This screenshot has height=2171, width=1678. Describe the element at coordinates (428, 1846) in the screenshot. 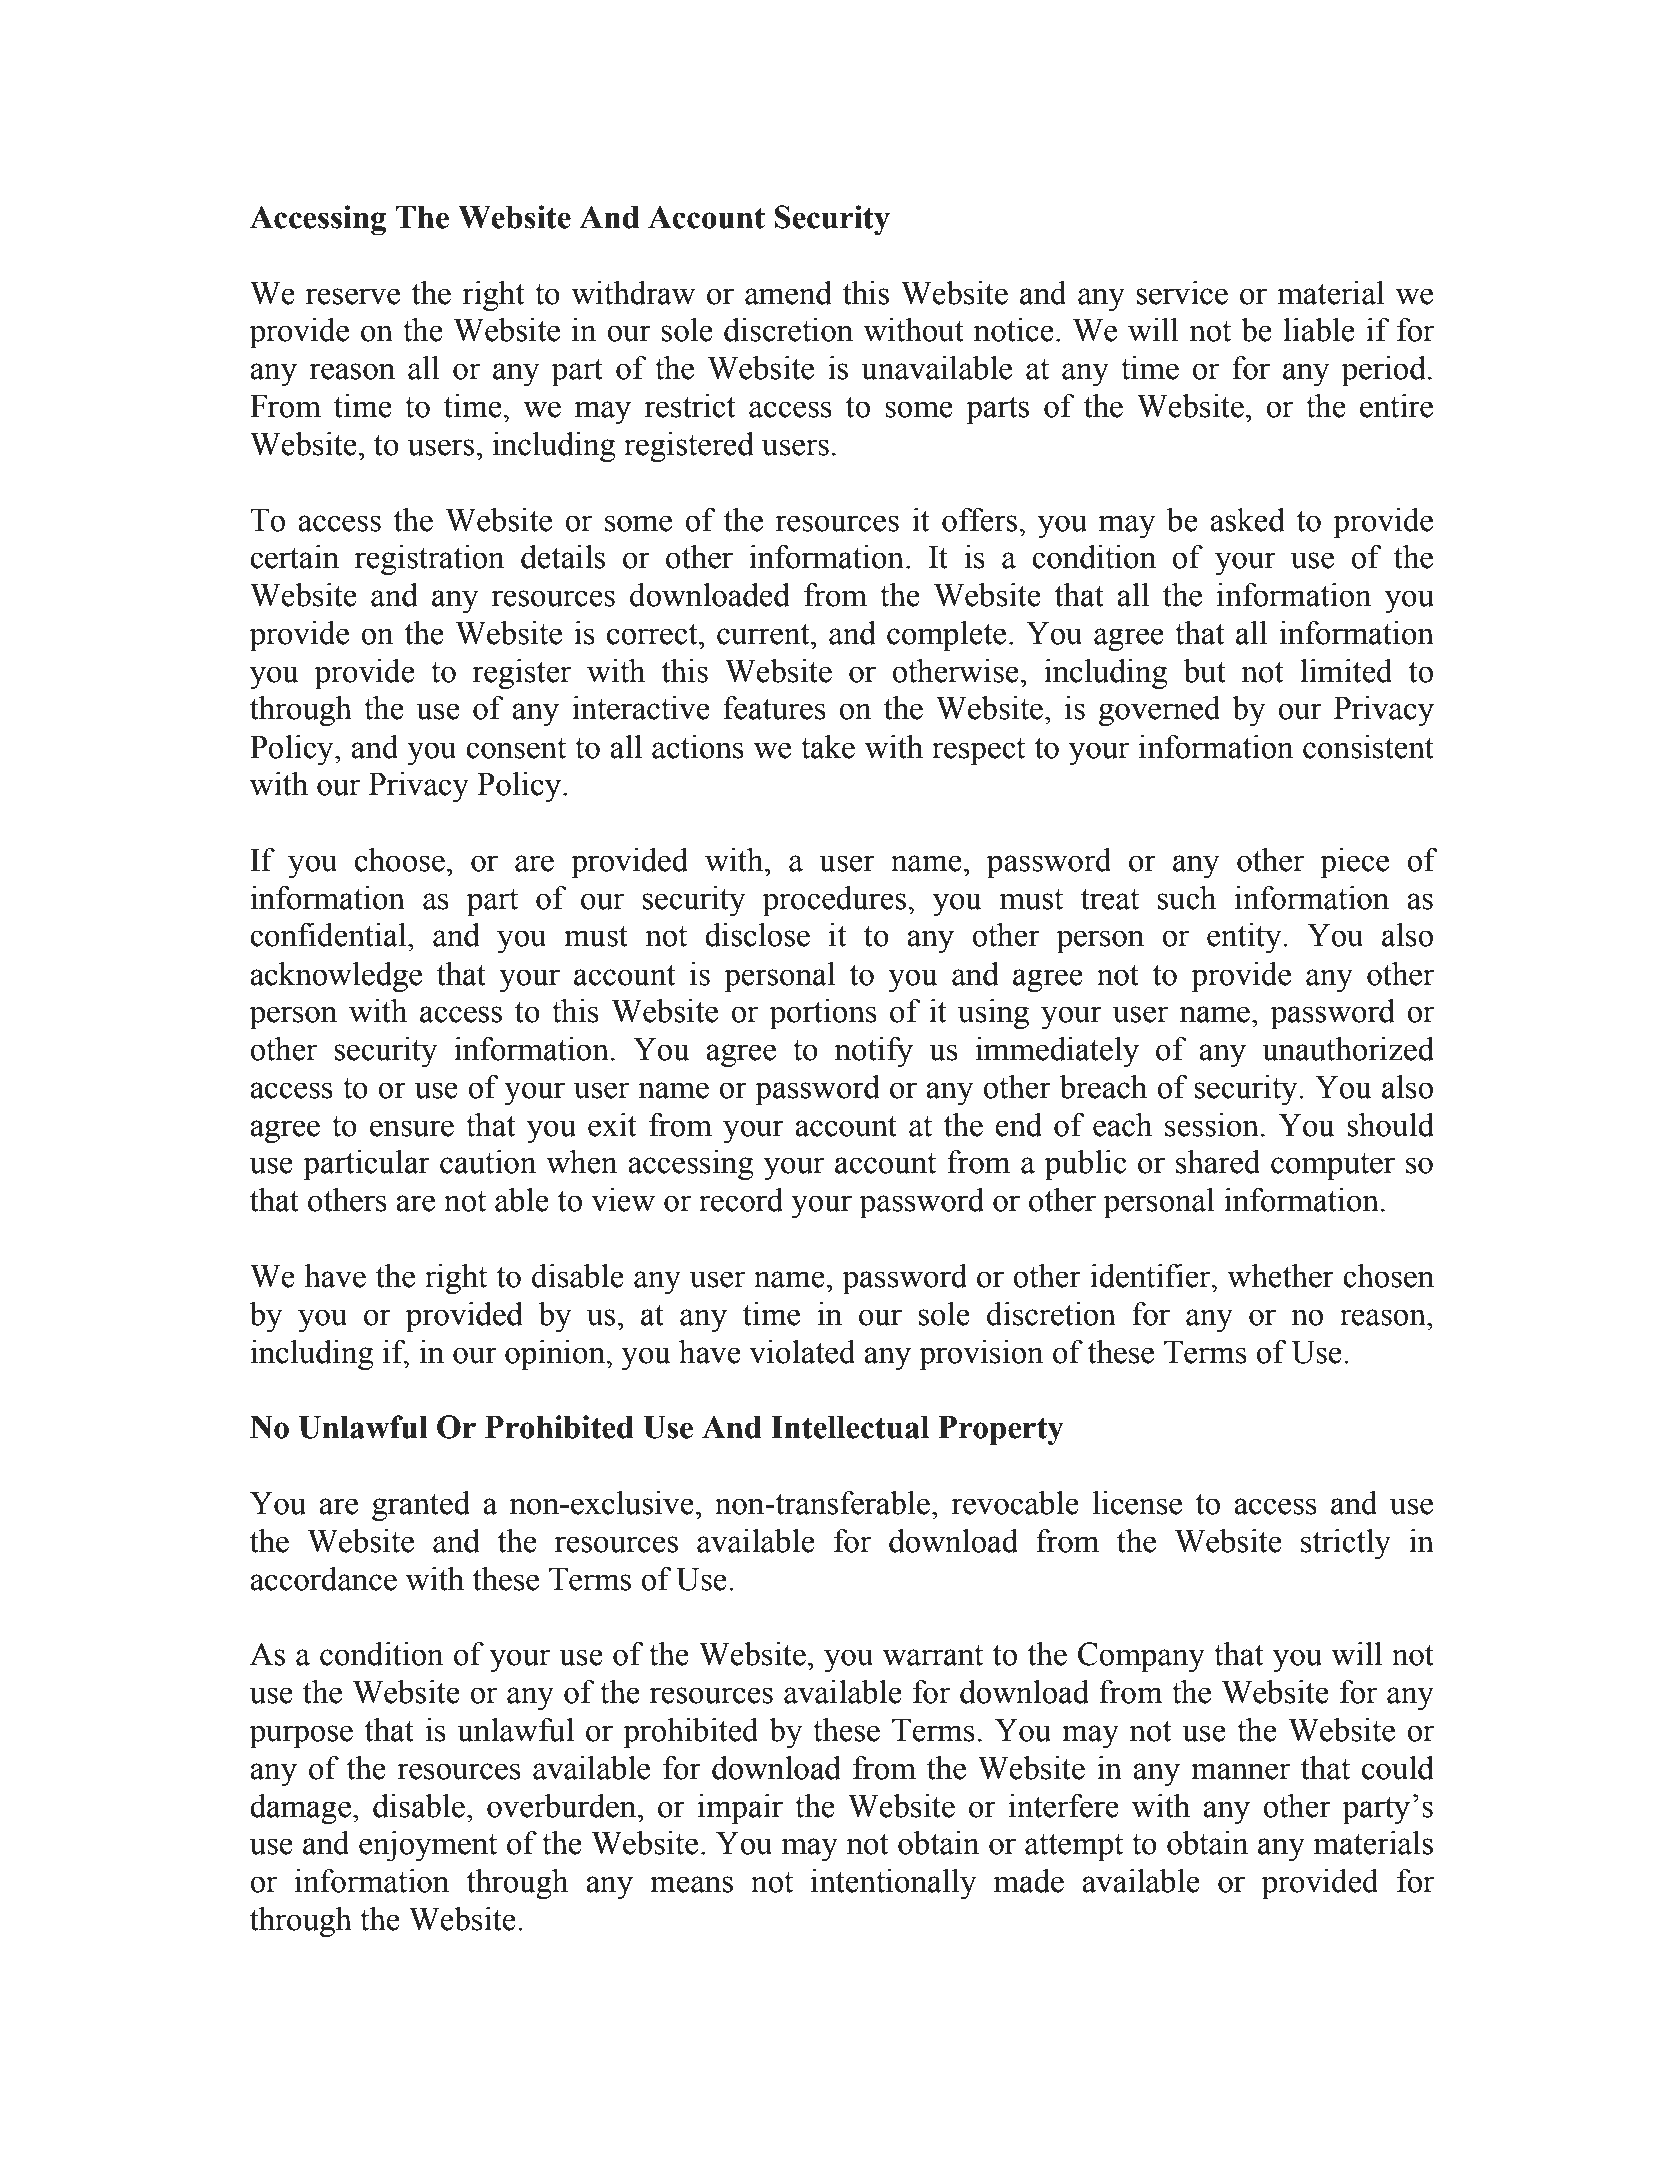

I see `enjoyment` at that location.
